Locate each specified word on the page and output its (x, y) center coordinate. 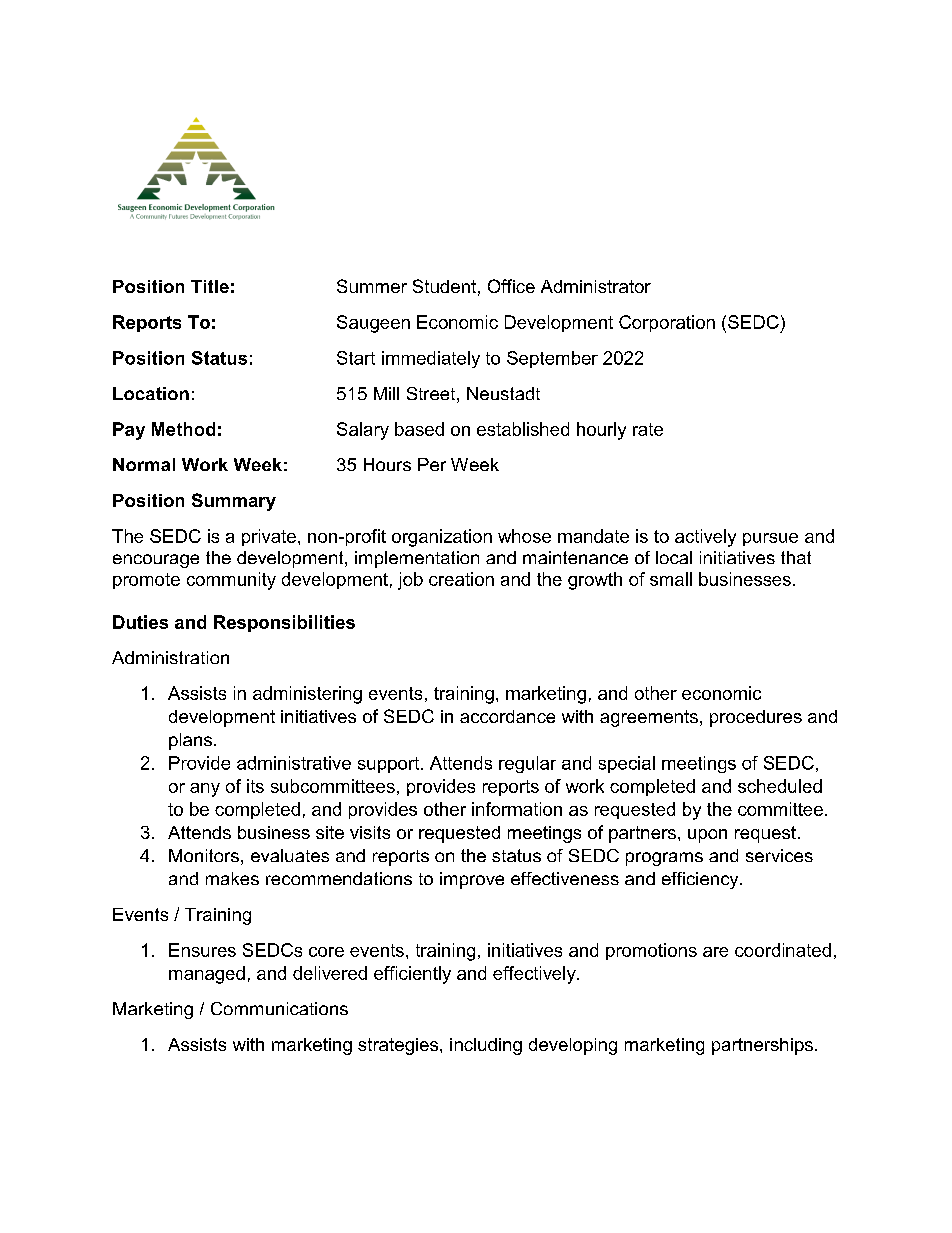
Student (444, 286)
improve (472, 880)
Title (210, 286)
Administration (170, 657)
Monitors (204, 855)
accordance (507, 716)
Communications (279, 1008)
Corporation (667, 323)
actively (705, 538)
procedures (756, 718)
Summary (234, 502)
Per (432, 464)
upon (707, 836)
